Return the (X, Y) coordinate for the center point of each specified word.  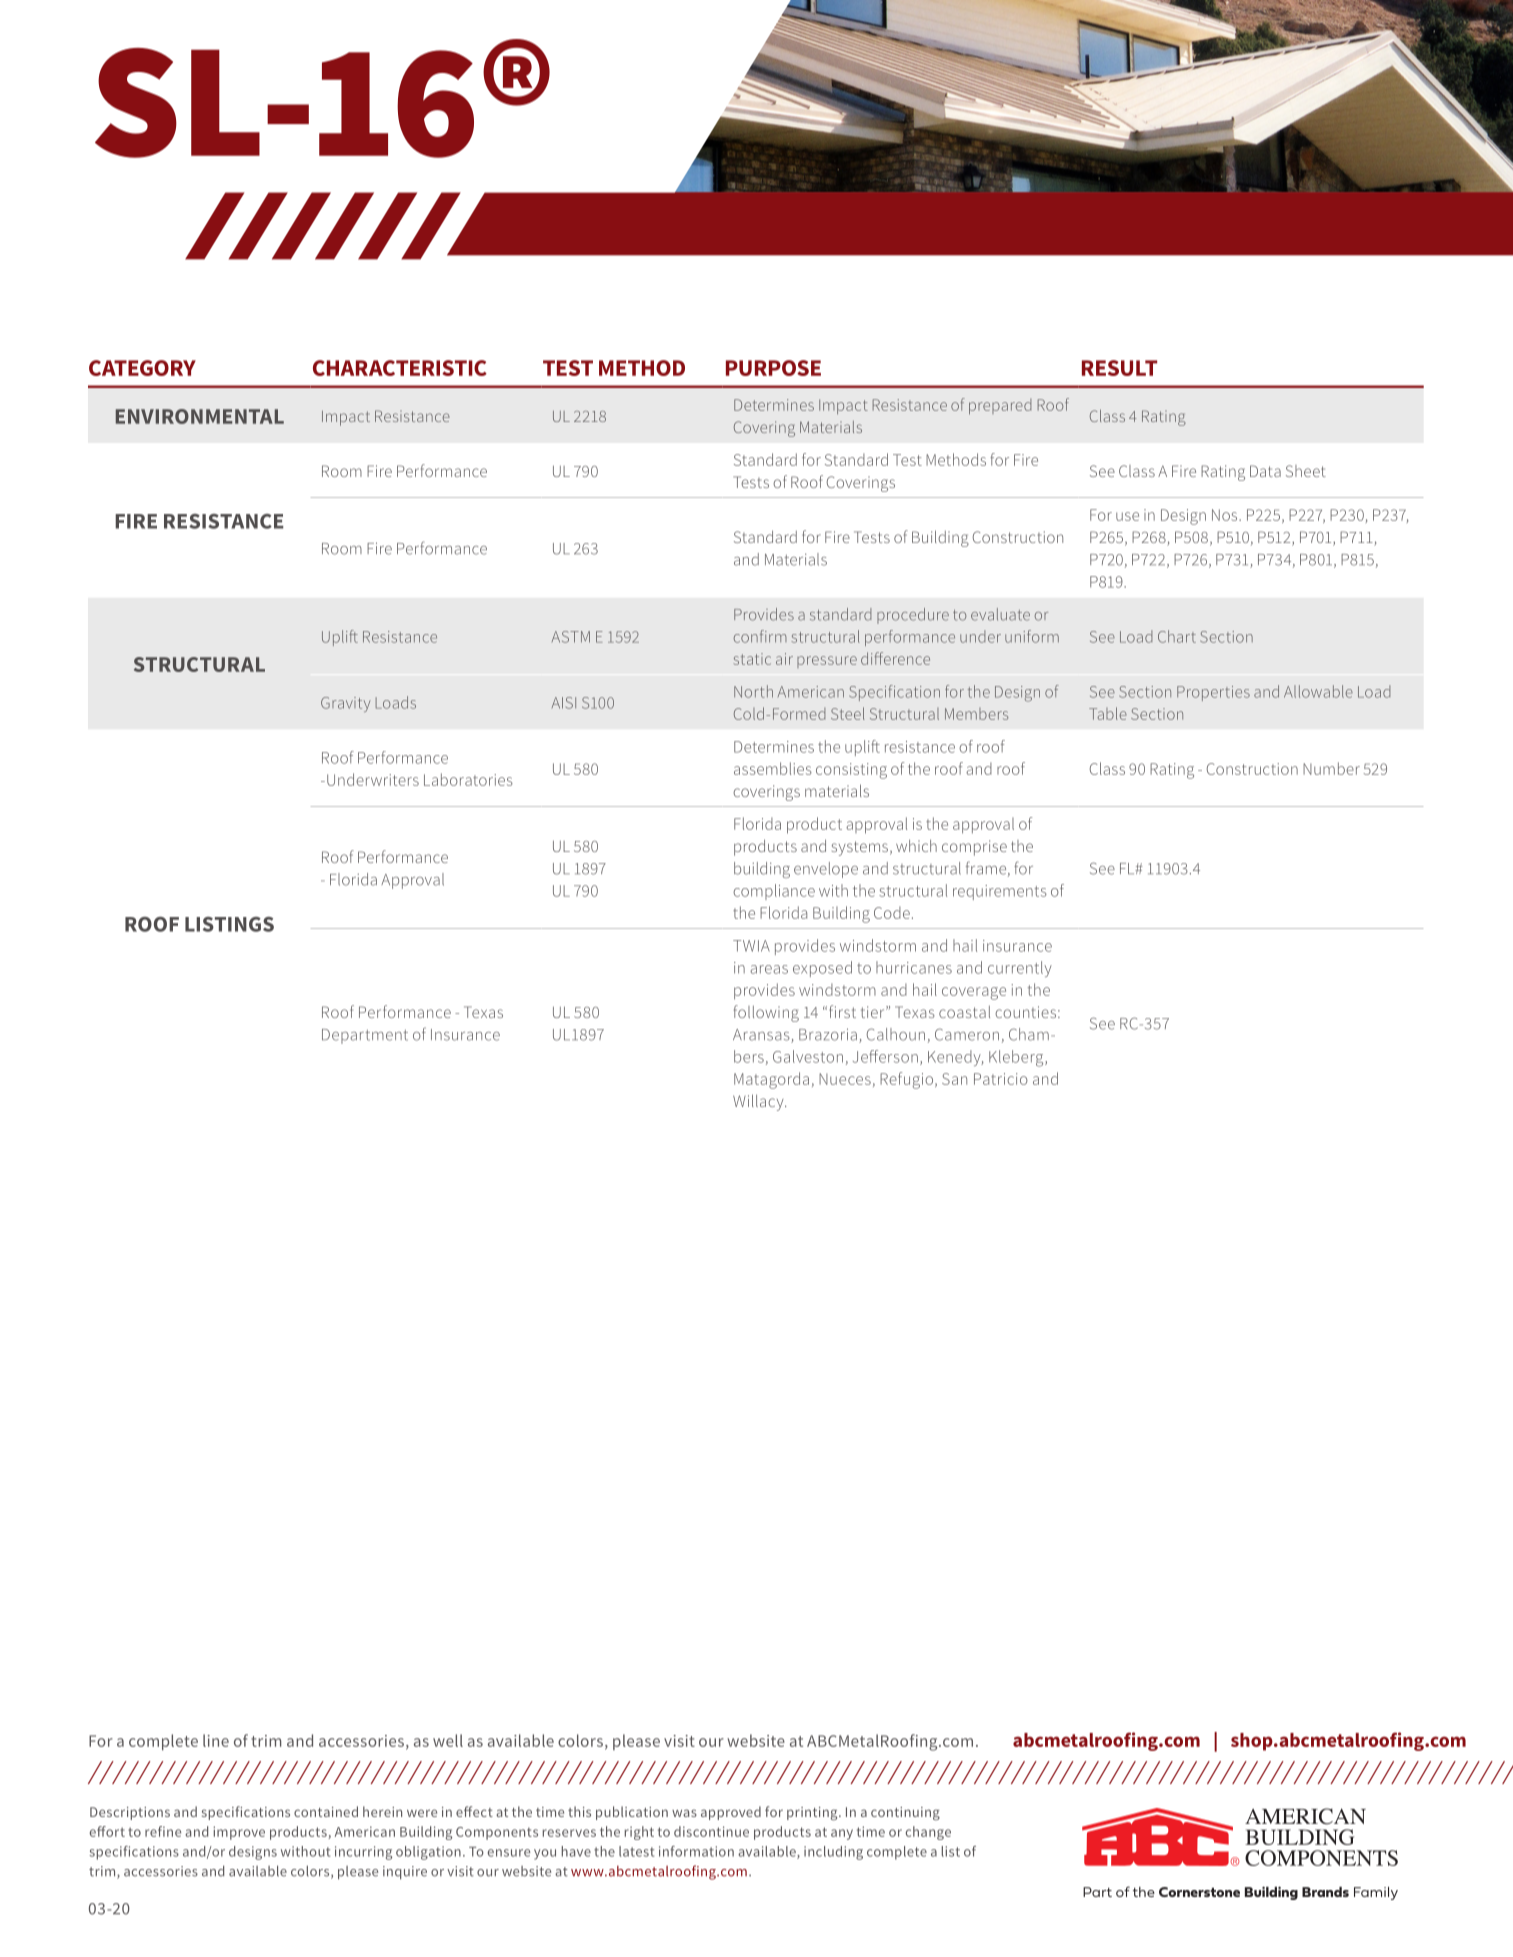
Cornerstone (1199, 1892)
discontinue (711, 1831)
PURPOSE (773, 368)
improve (239, 1833)
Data (1265, 471)
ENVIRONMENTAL (200, 416)
